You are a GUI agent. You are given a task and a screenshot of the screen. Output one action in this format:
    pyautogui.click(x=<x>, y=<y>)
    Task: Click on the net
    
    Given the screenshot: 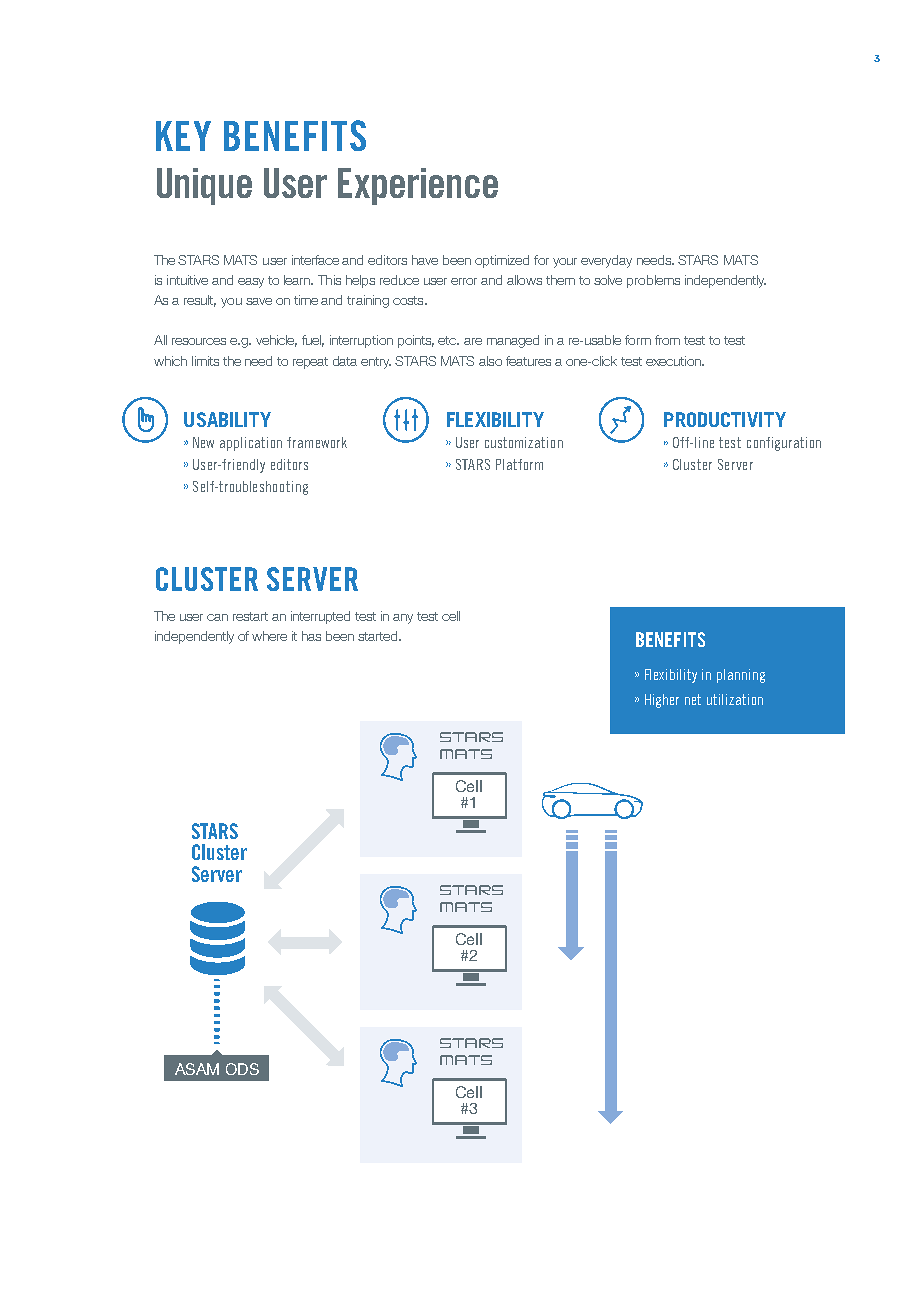 What is the action you would take?
    pyautogui.click(x=693, y=699)
